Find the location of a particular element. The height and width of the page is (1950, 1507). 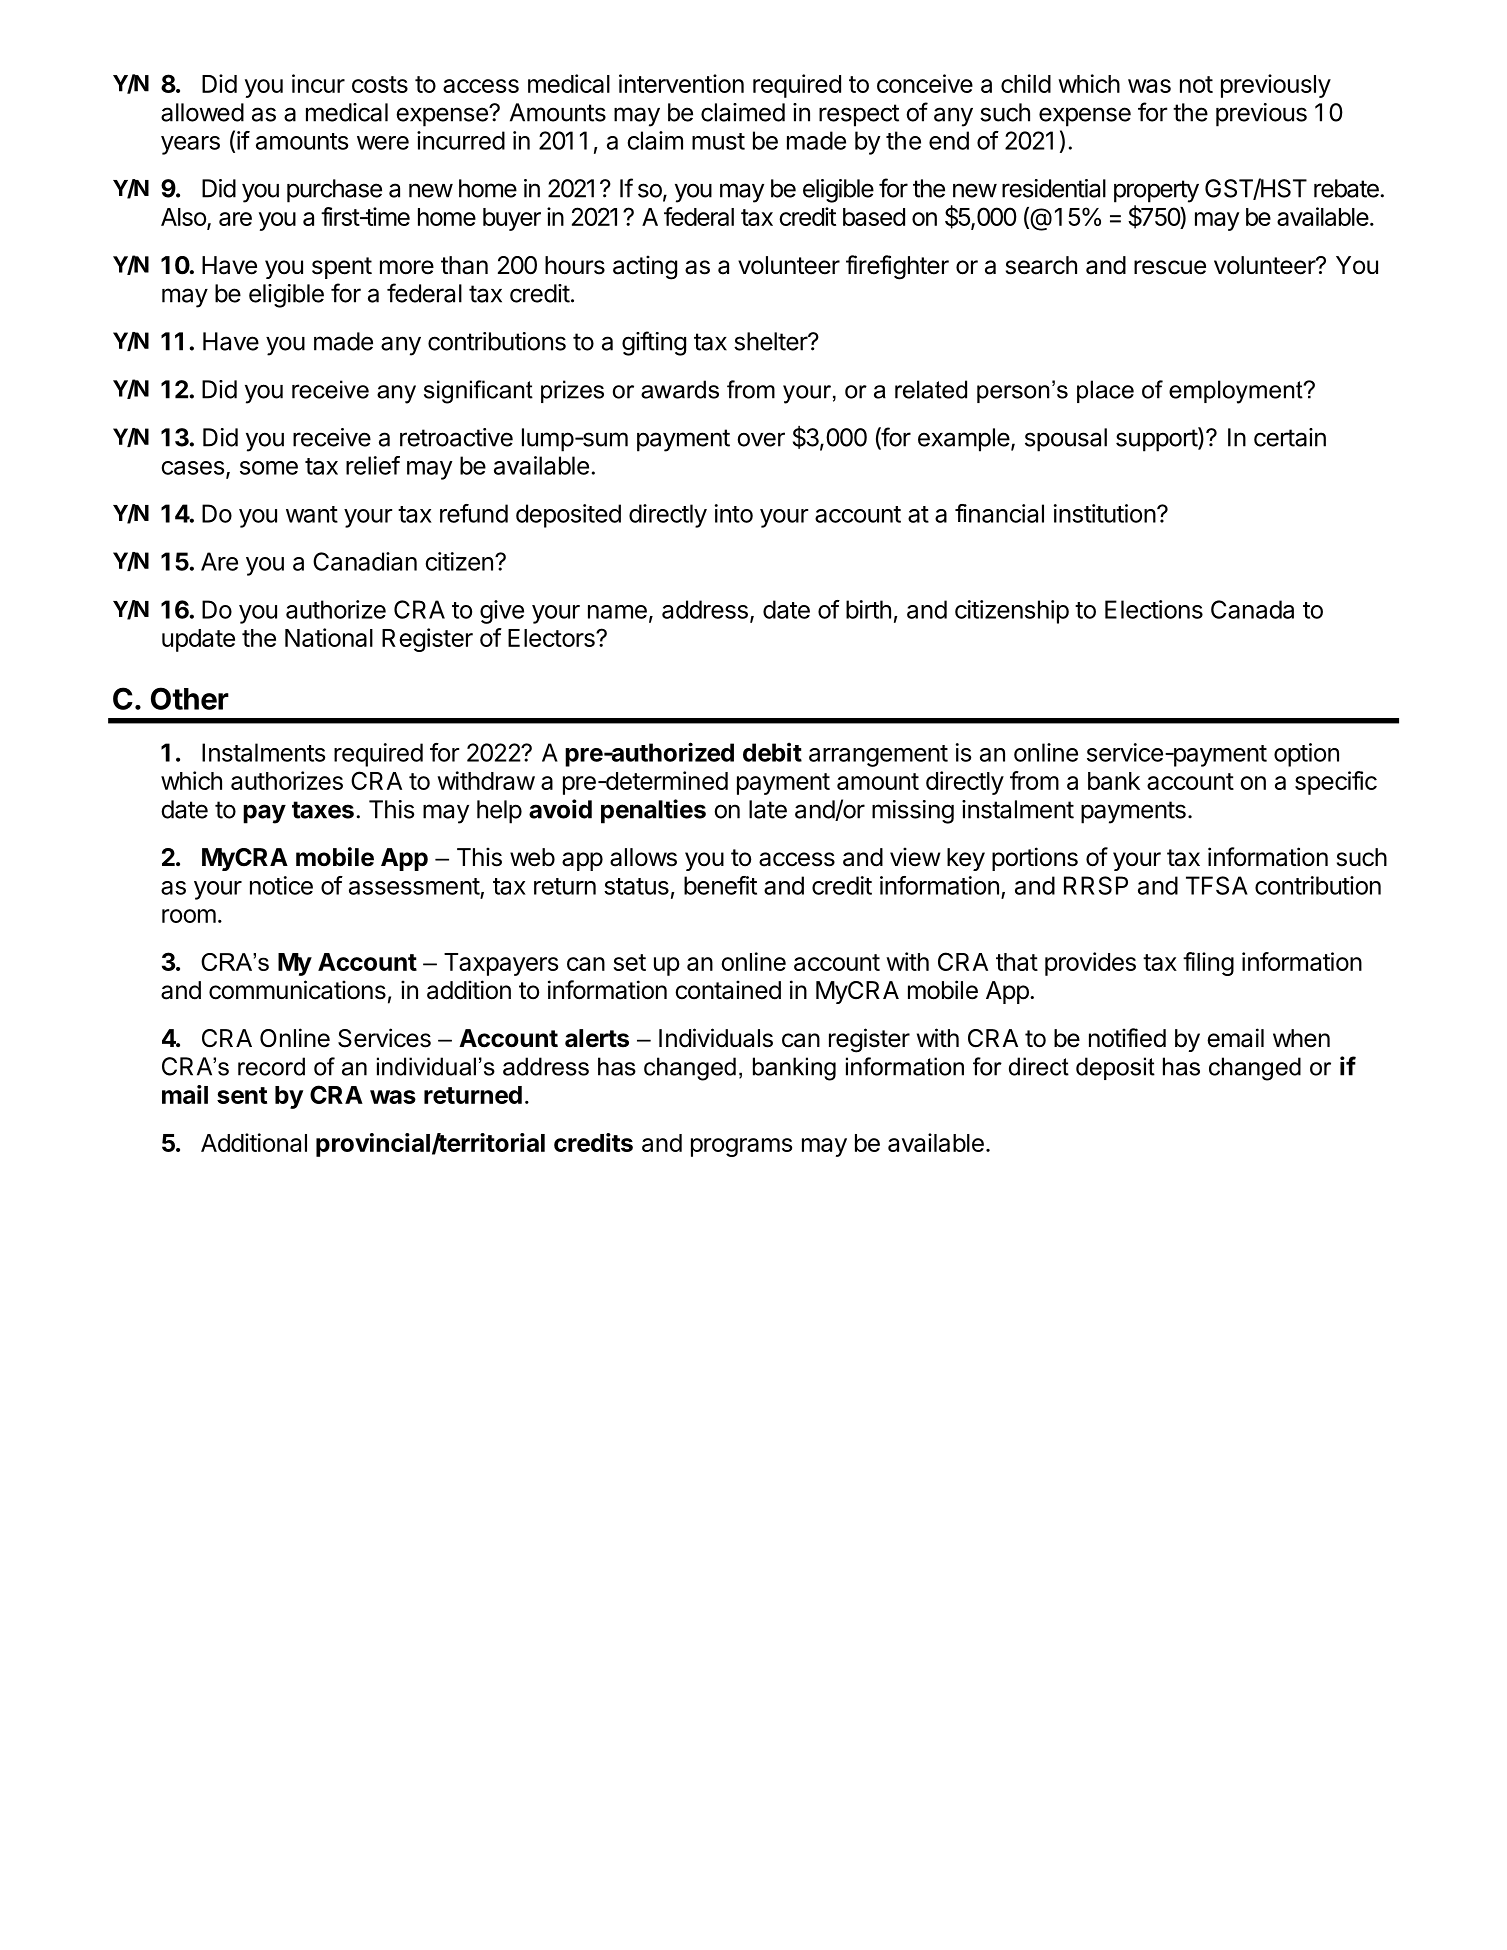

benefit is located at coordinates (720, 885).
